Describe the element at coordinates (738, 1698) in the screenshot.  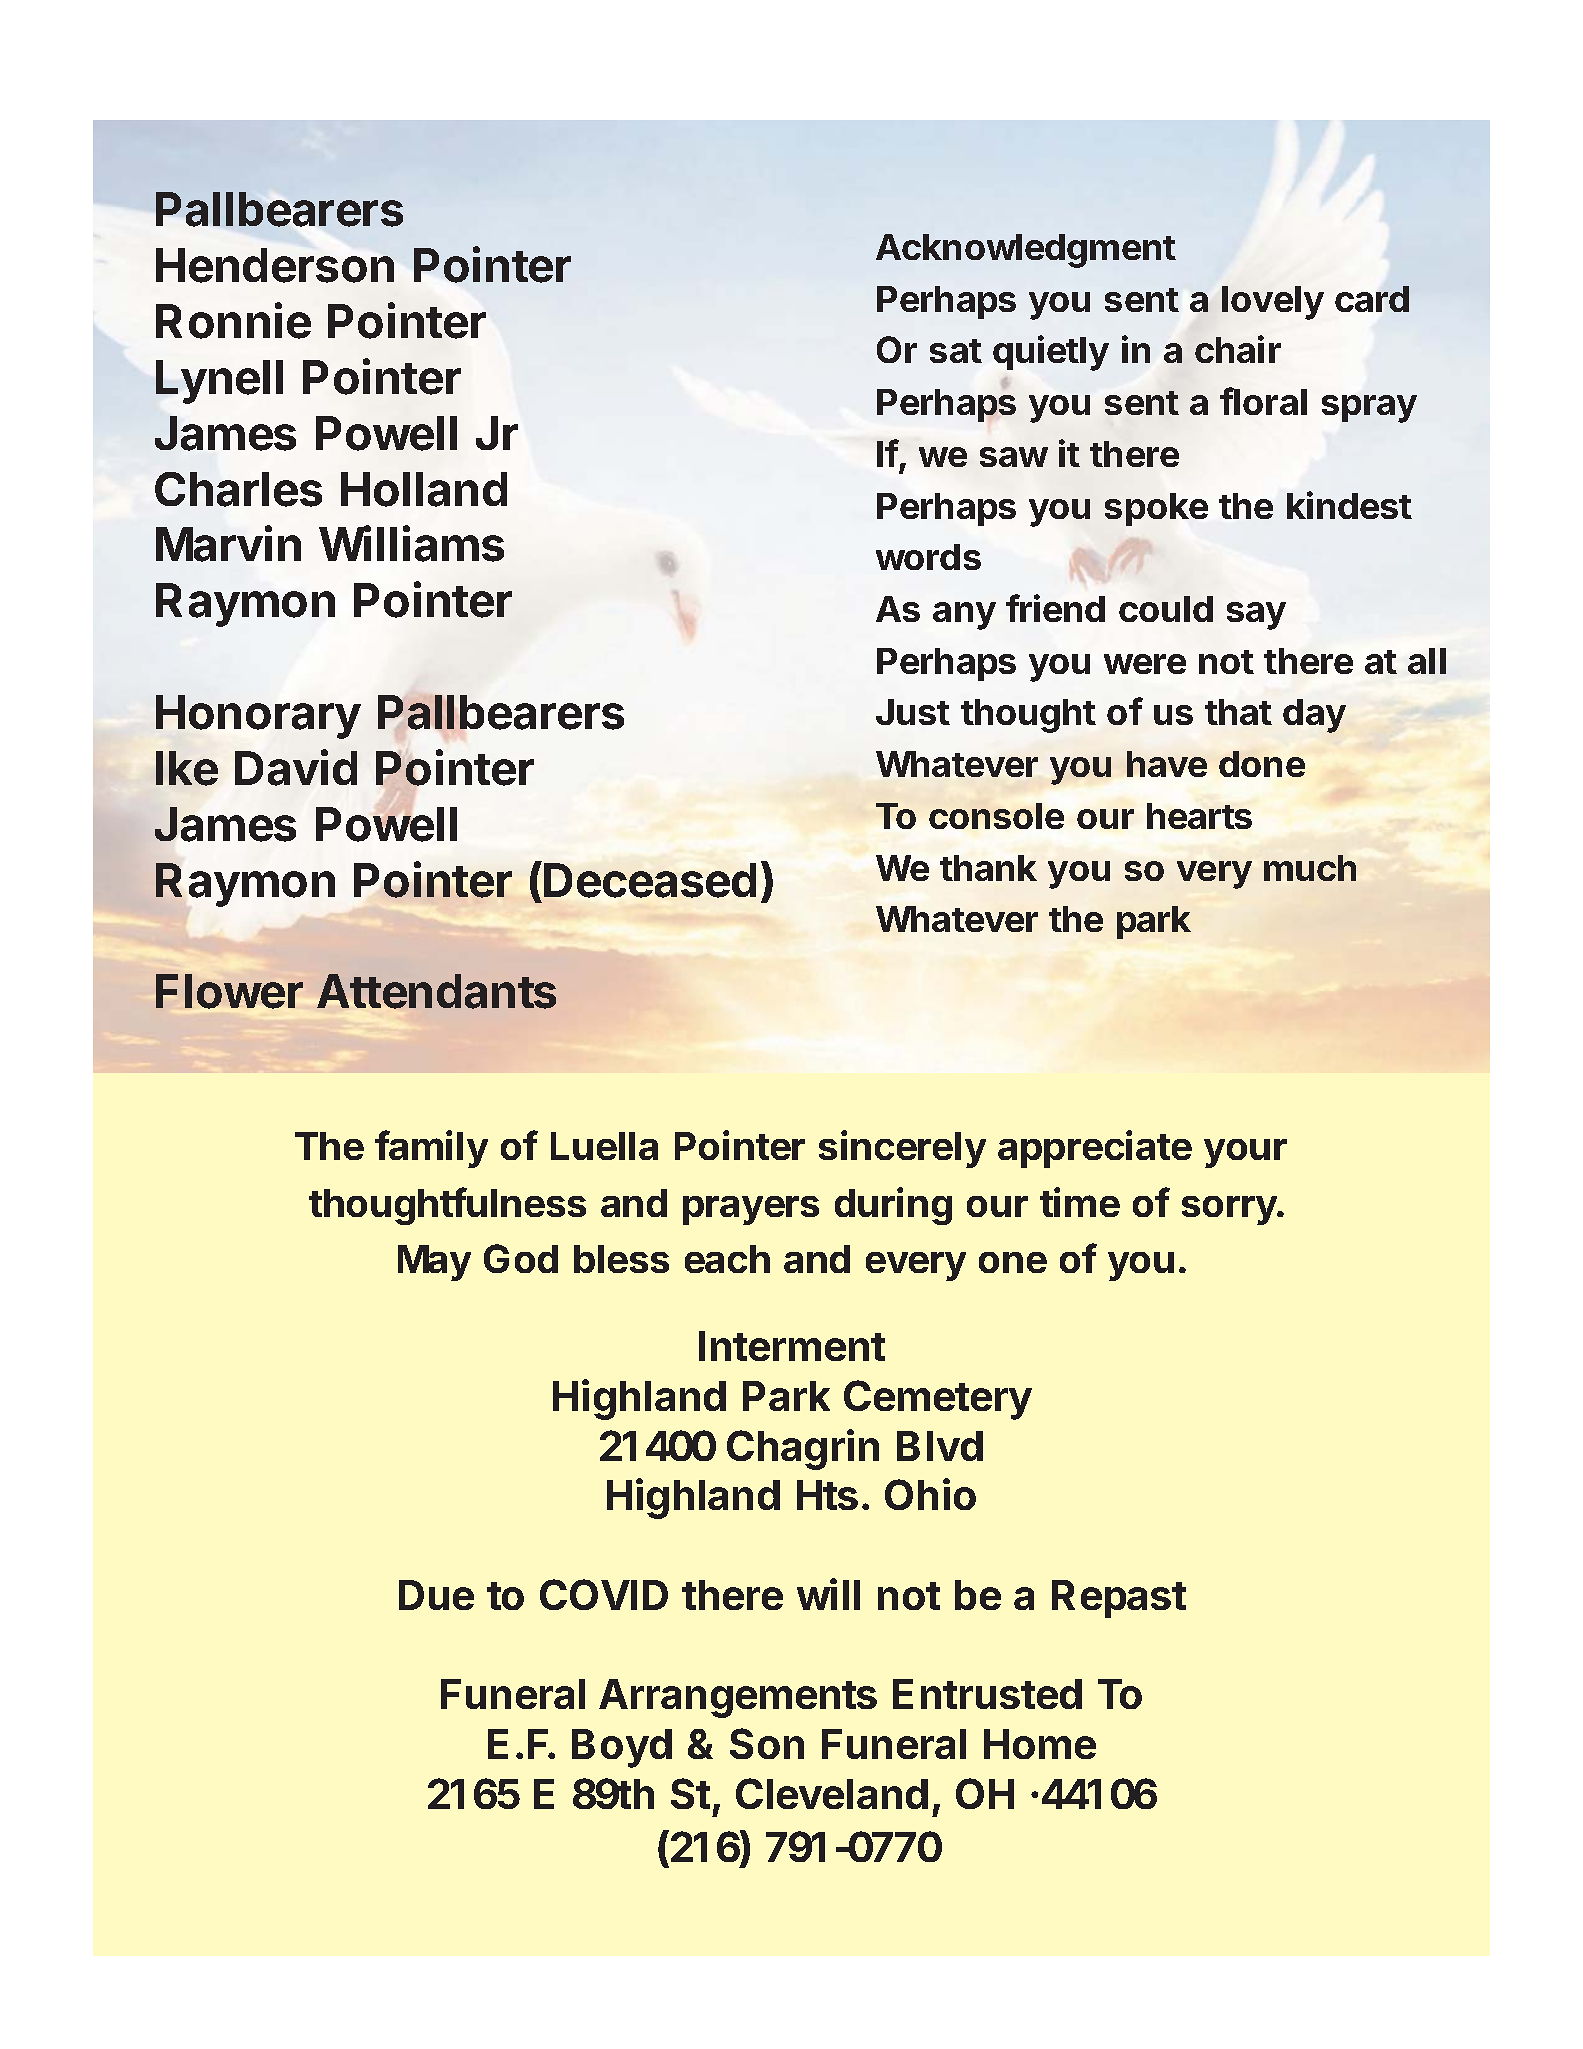
I see `Arrangements` at that location.
